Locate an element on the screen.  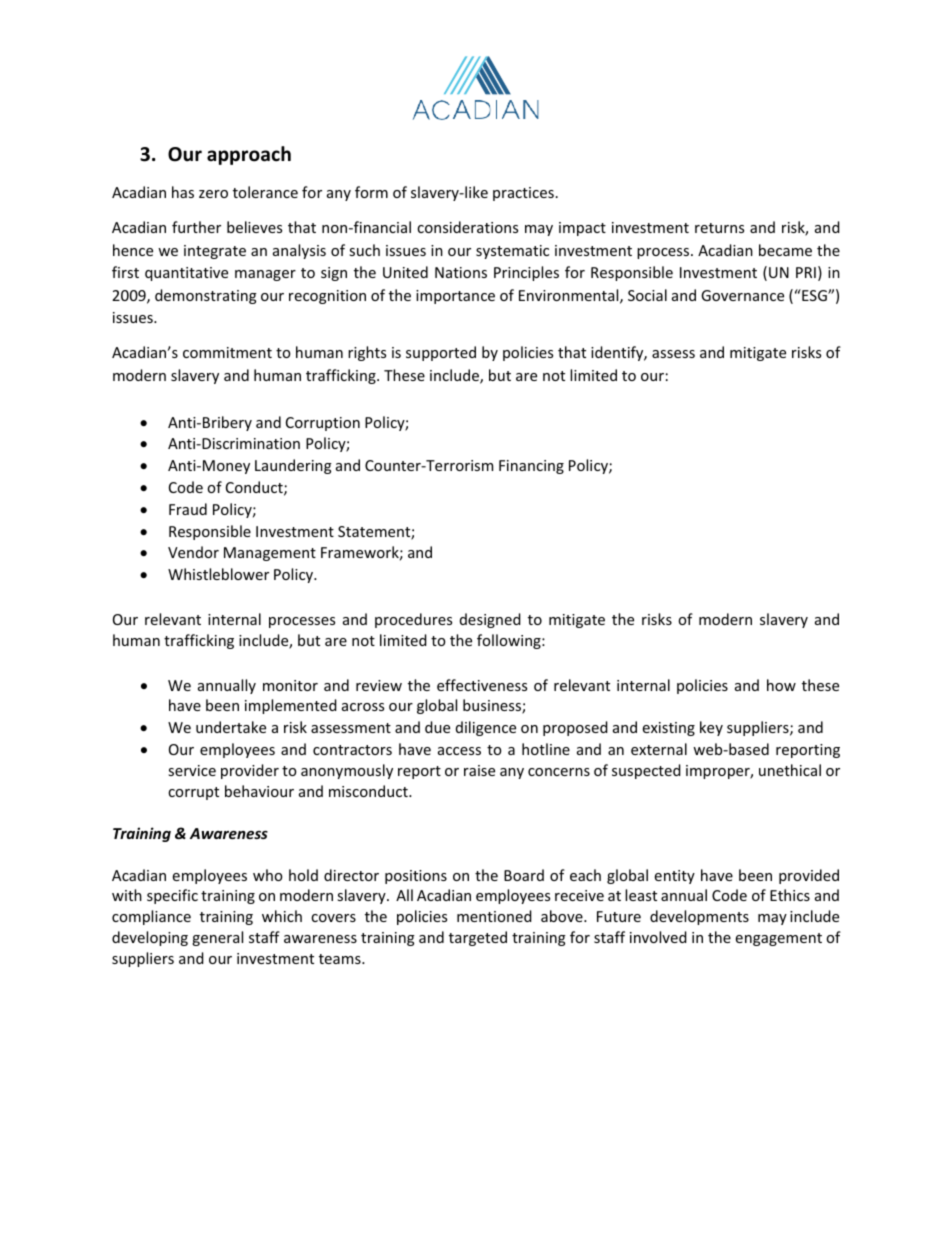
general is located at coordinates (217, 938).
